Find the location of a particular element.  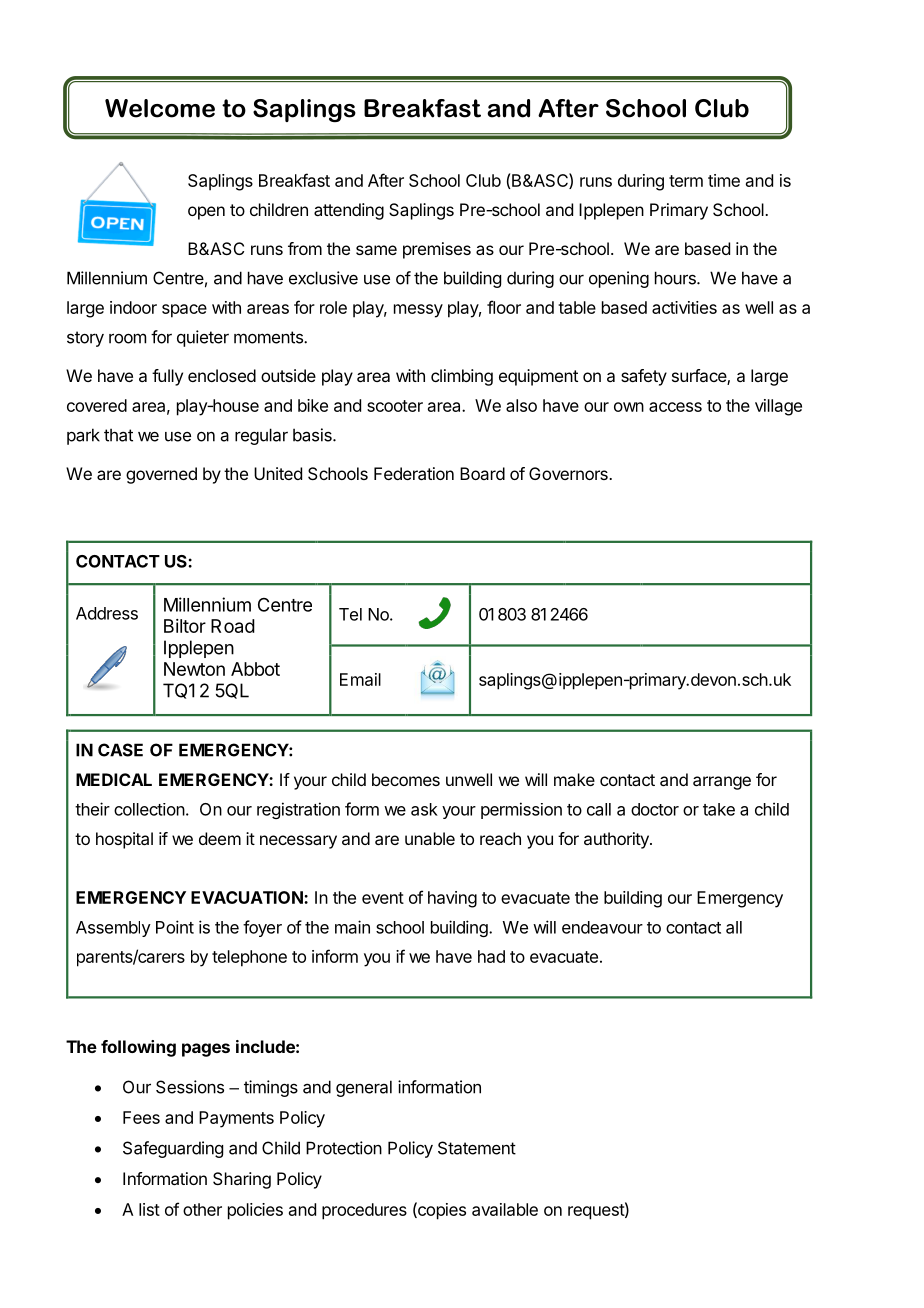

available is located at coordinates (505, 1209).
